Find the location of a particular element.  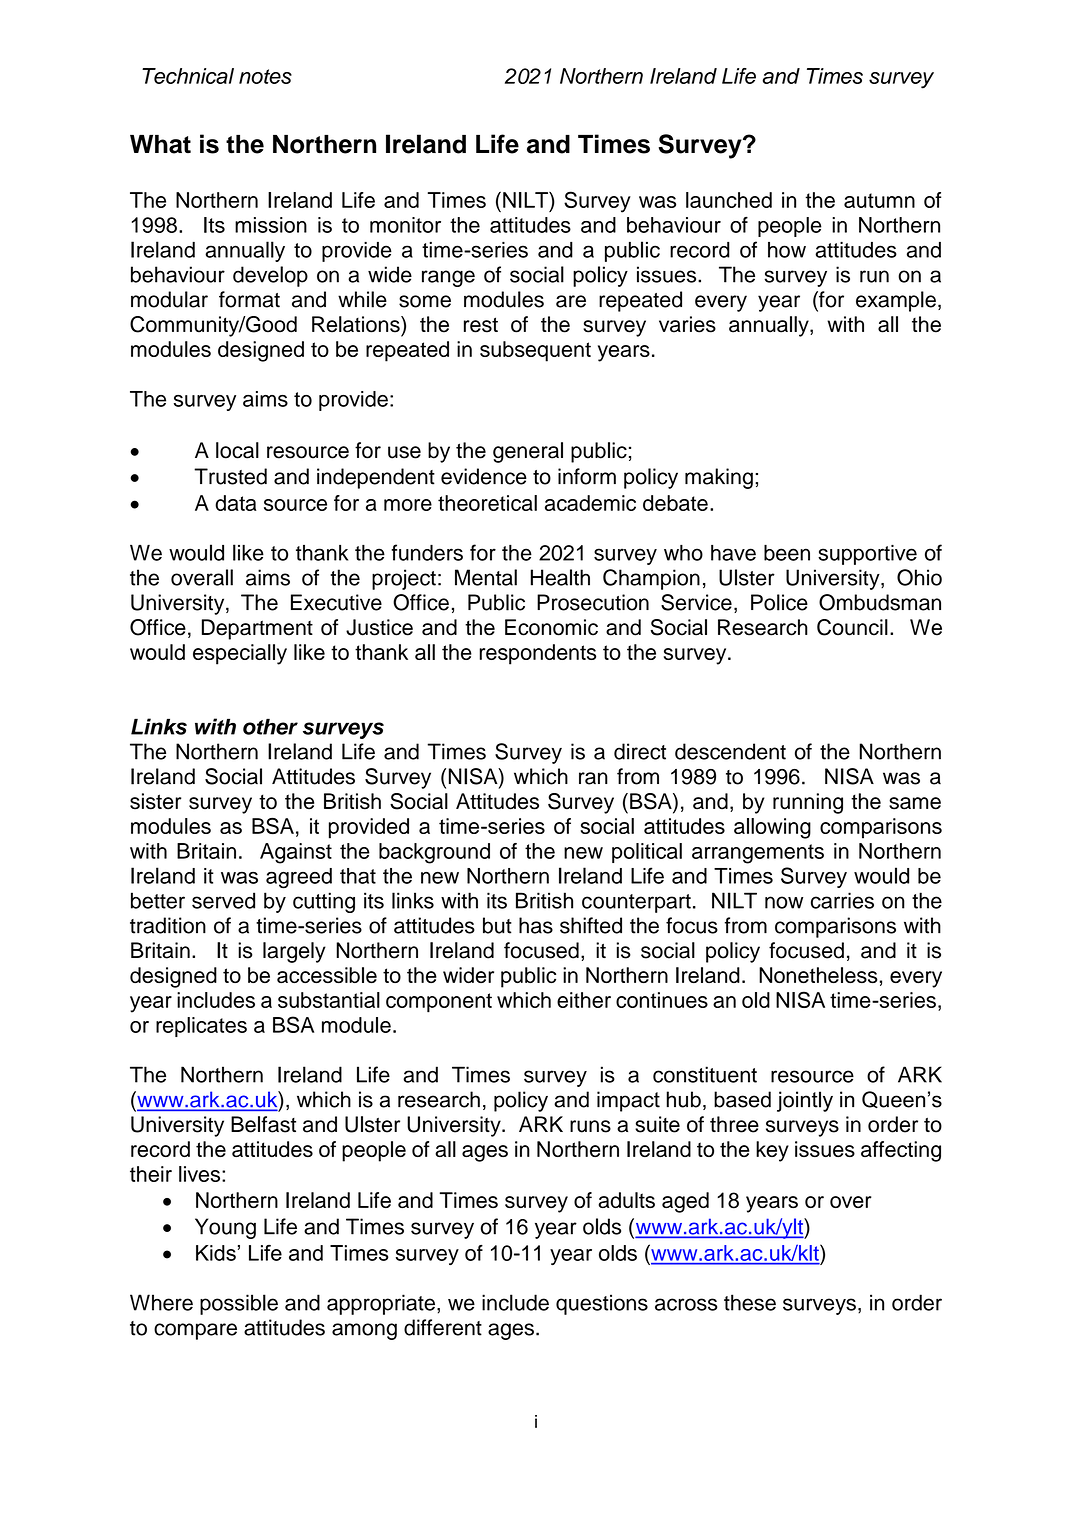

Council is located at coordinates (852, 627).
